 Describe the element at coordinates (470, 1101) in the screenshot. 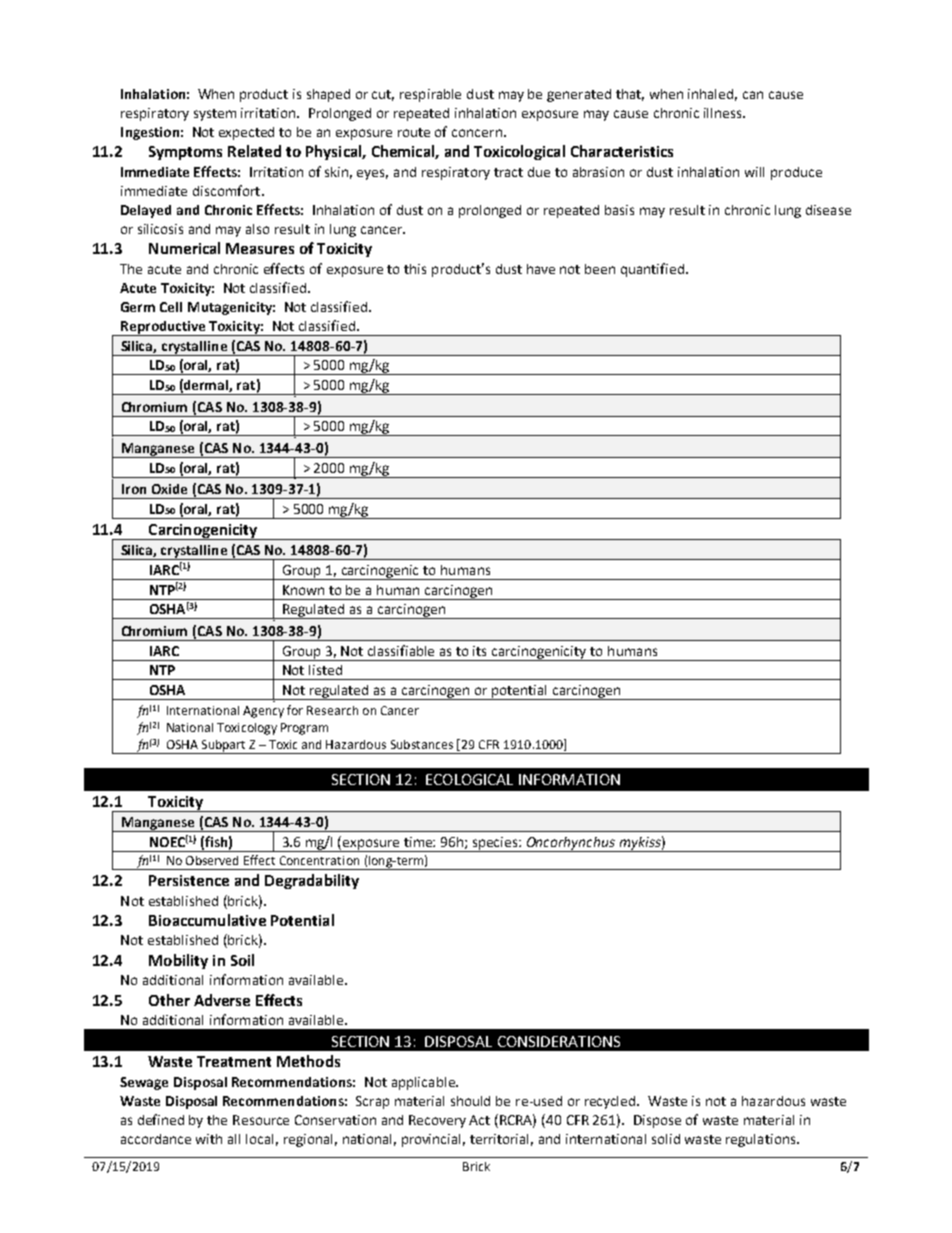

I see `should` at that location.
